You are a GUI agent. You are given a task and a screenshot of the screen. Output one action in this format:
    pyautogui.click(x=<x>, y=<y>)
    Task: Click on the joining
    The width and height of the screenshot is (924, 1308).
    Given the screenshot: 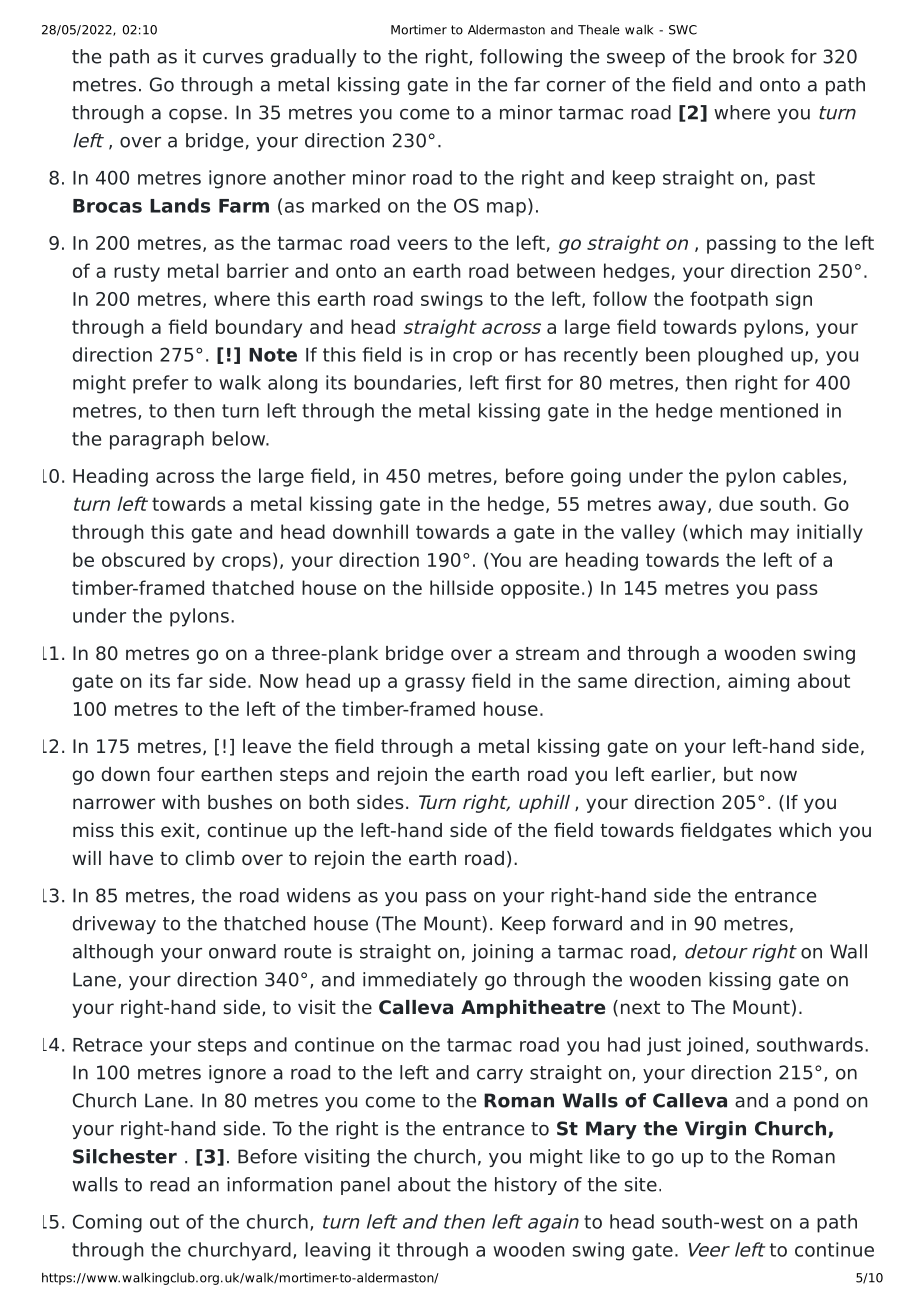 What is the action you would take?
    pyautogui.click(x=502, y=953)
